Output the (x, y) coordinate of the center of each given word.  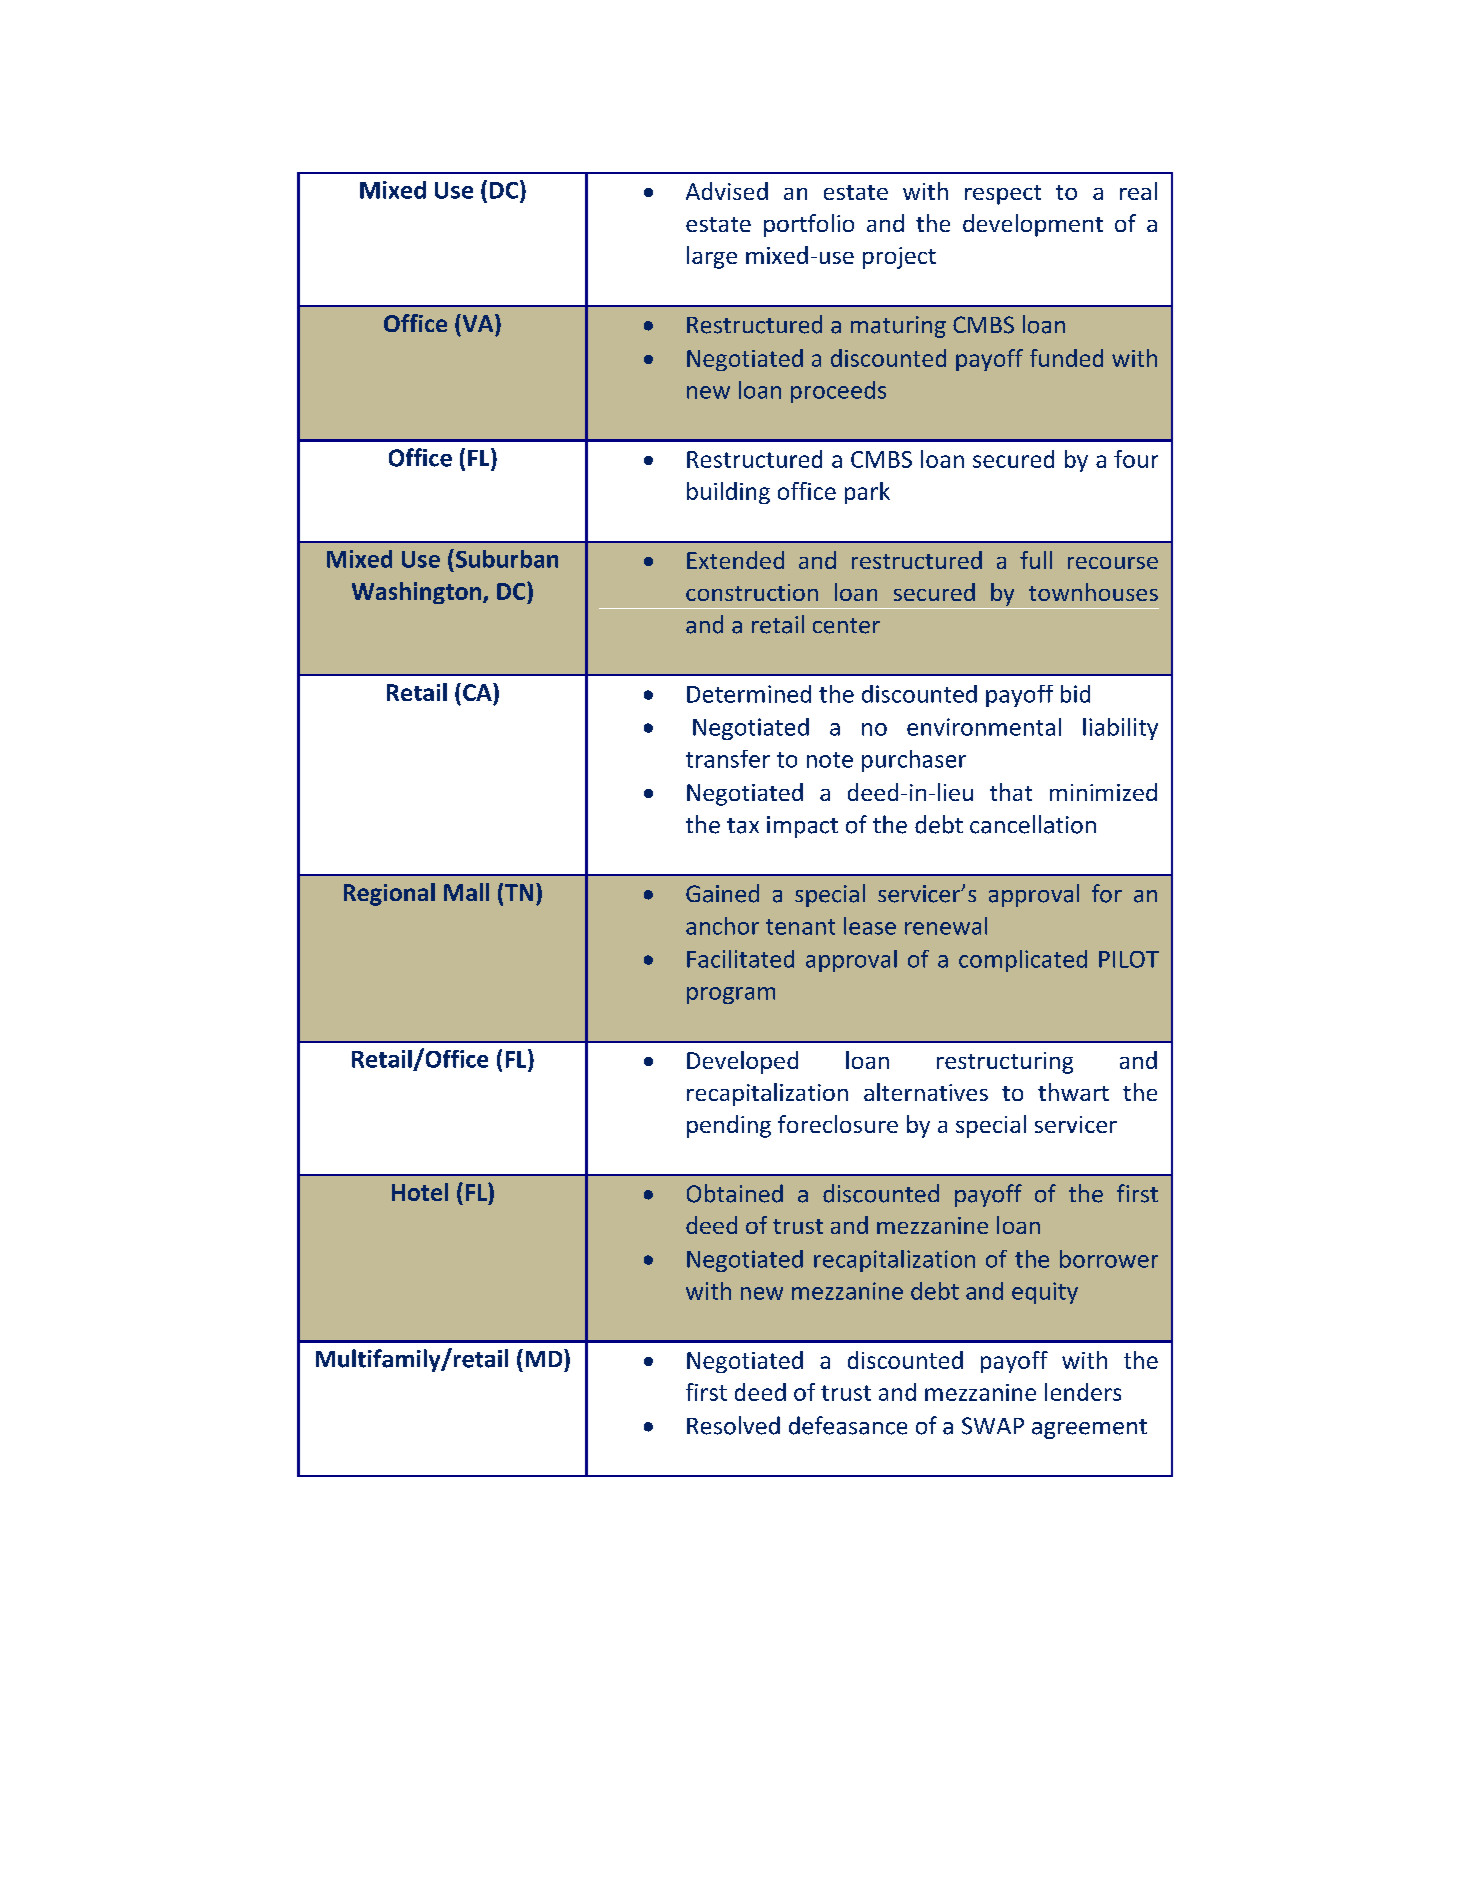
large (712, 257)
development (1033, 225)
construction (752, 592)
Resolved (733, 1425)
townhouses (1093, 592)
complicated (1023, 961)
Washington (418, 593)
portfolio (809, 225)
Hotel (420, 1192)
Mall (466, 892)
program (731, 995)
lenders (1083, 1392)
